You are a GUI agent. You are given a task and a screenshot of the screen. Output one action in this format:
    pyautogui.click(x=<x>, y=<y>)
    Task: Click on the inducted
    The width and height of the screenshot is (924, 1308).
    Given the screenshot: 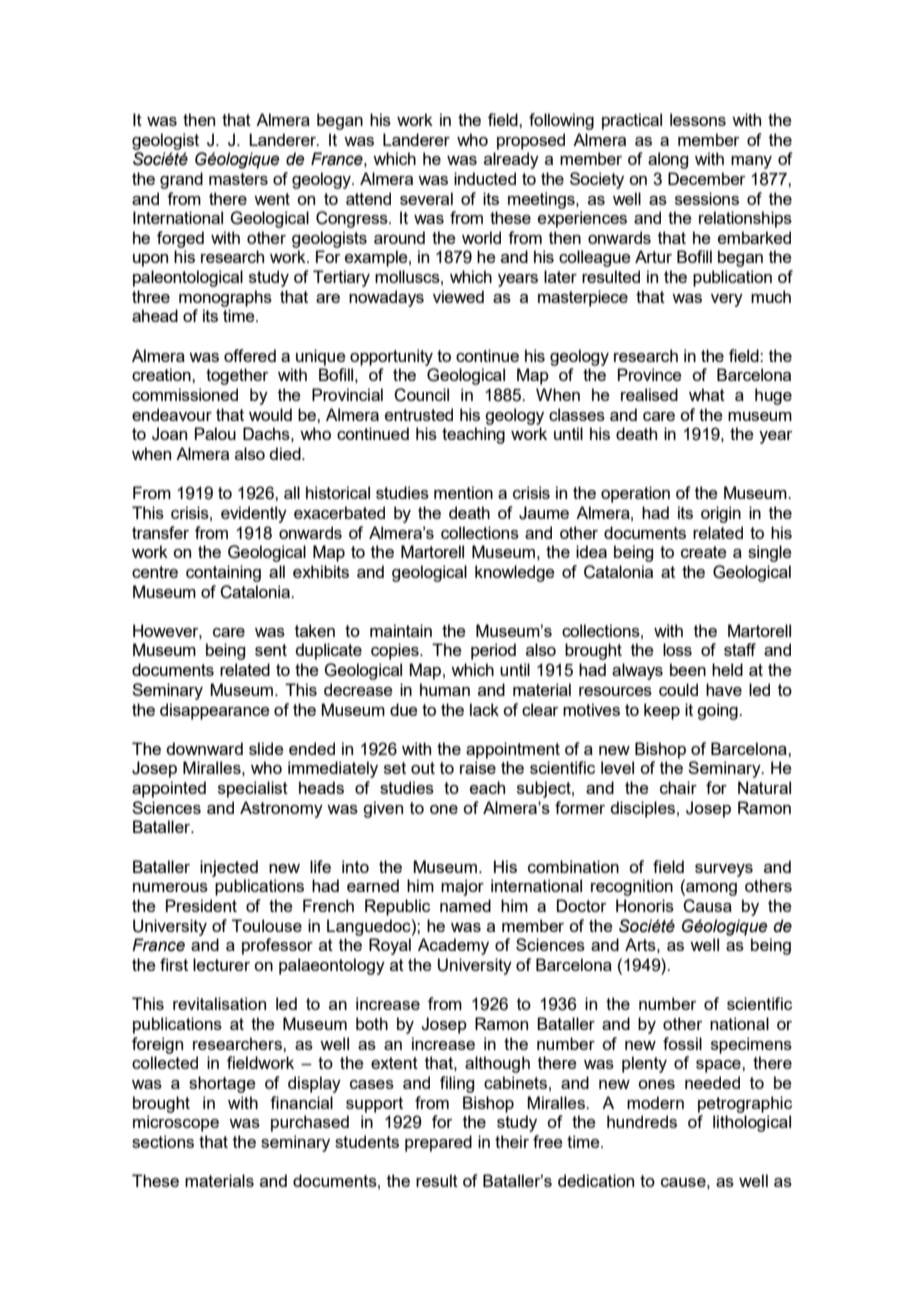 What is the action you would take?
    pyautogui.click(x=485, y=178)
